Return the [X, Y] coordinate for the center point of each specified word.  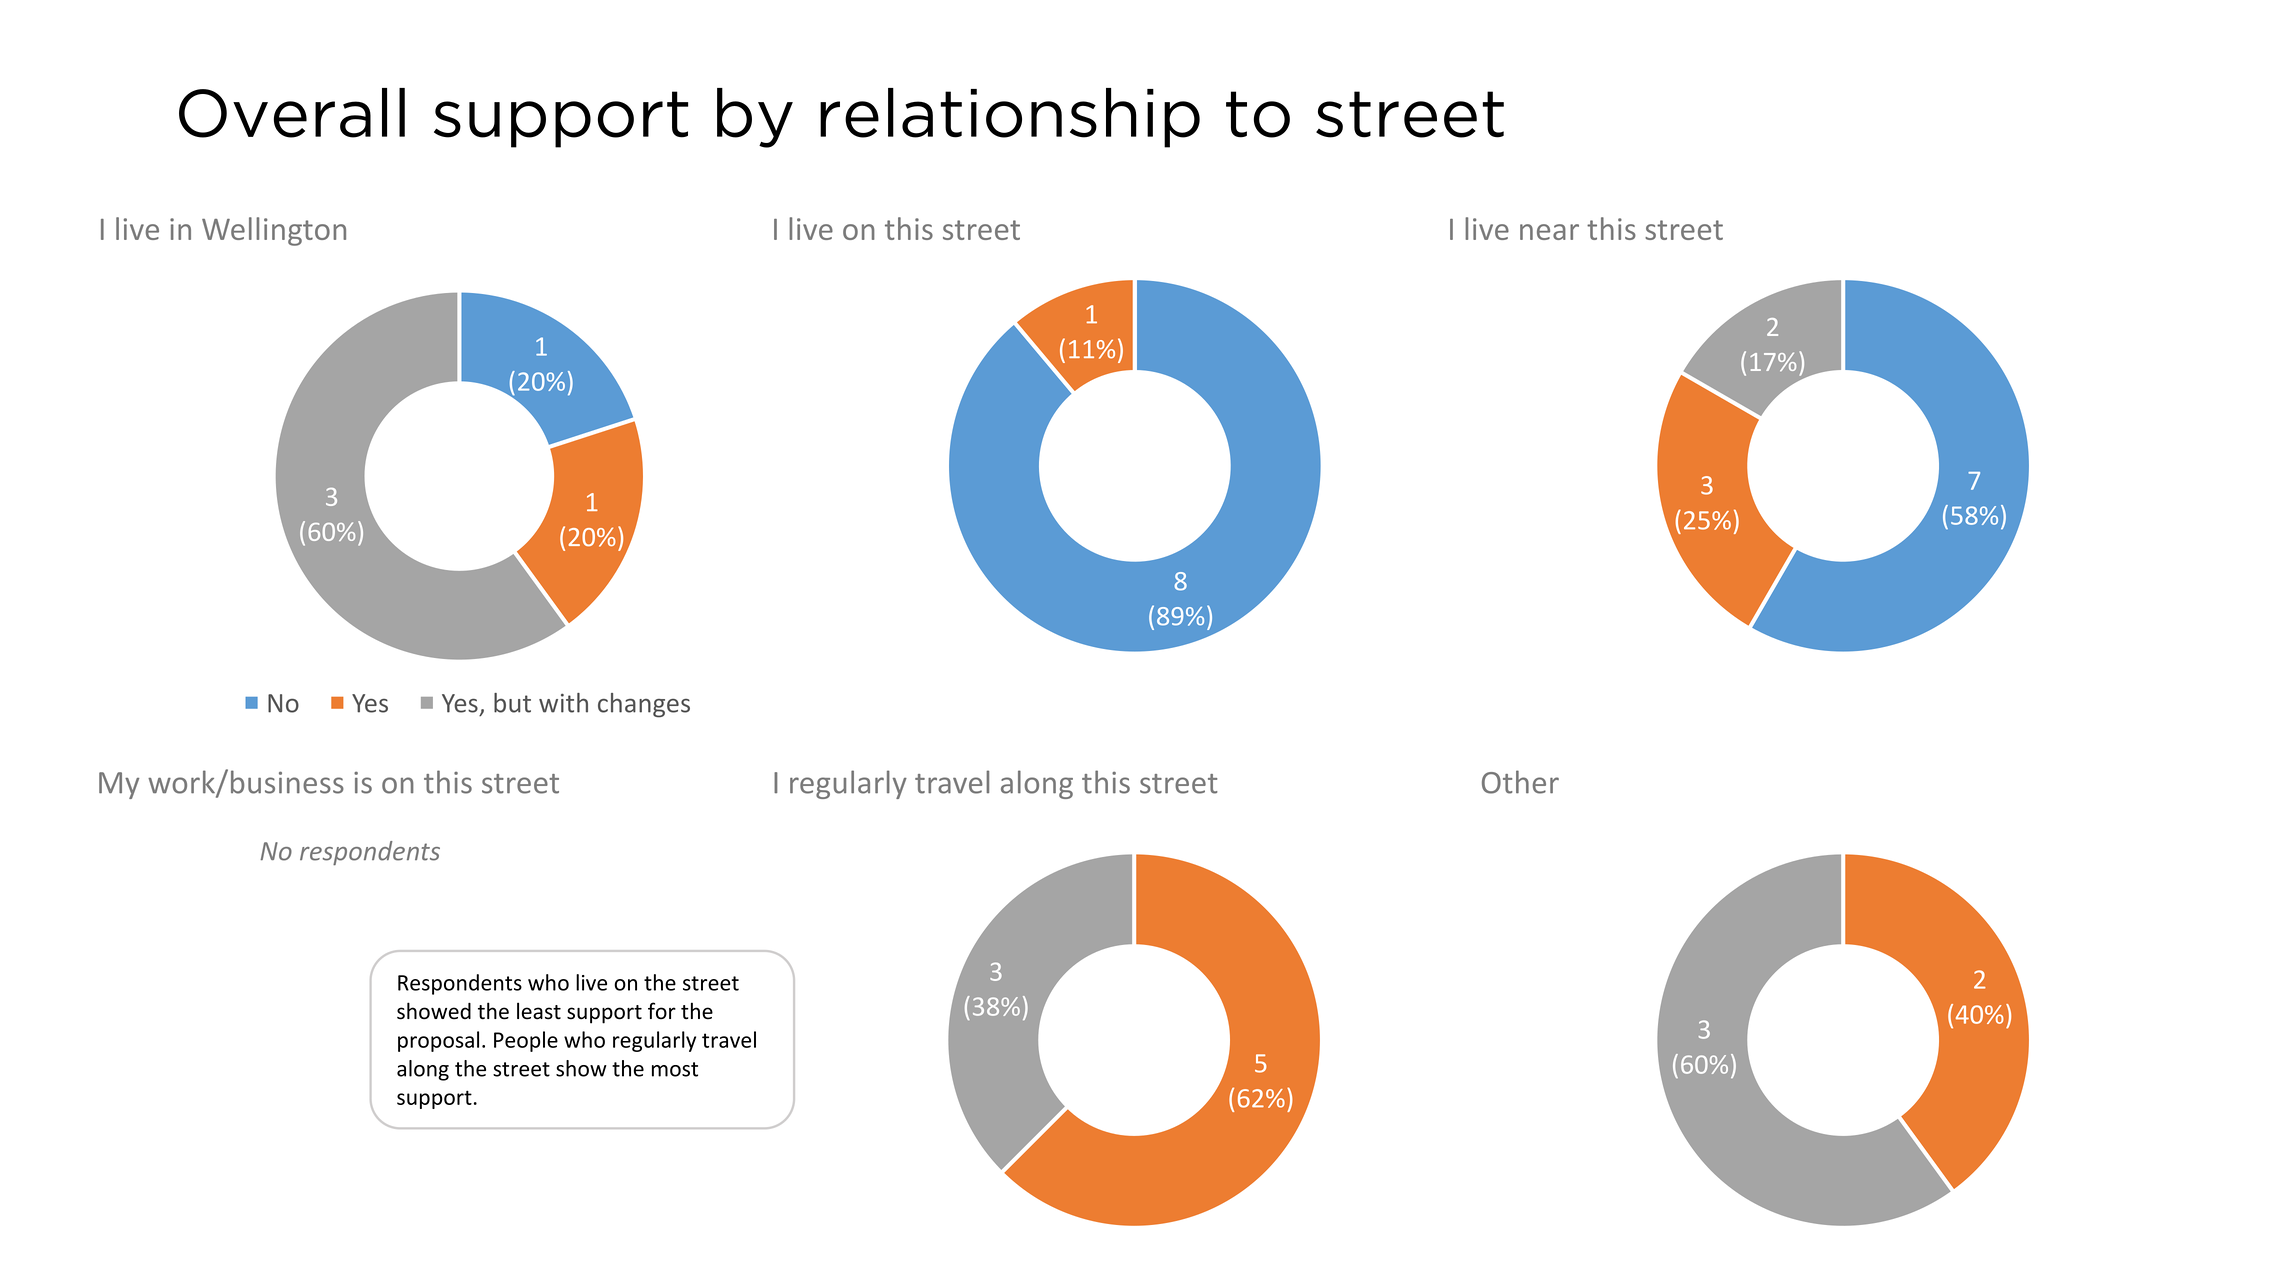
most [675, 1069]
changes [644, 705]
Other [1520, 782]
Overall [292, 113]
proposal [438, 1041]
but [512, 703]
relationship [1010, 118]
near [1549, 232]
